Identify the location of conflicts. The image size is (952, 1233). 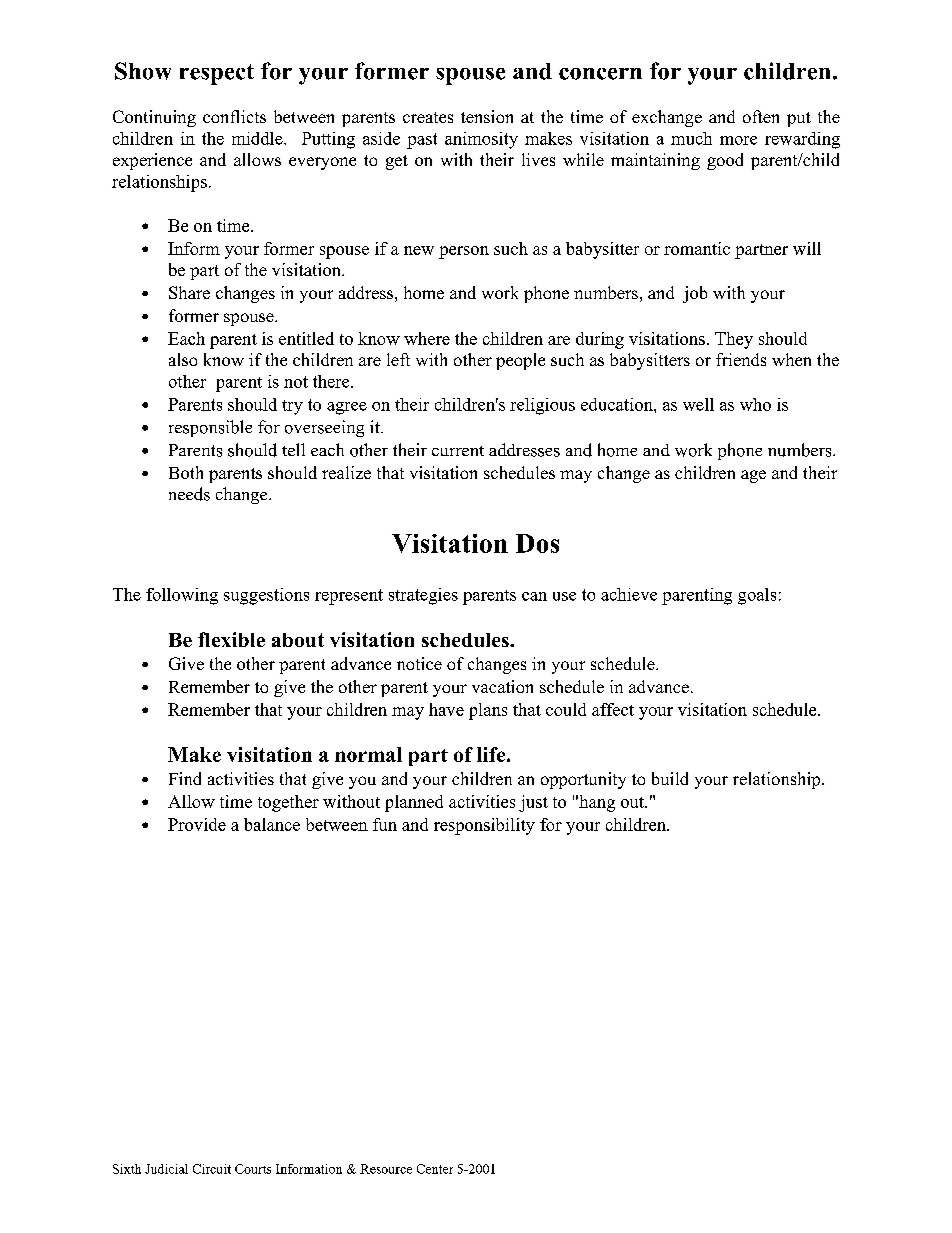
(234, 116).
